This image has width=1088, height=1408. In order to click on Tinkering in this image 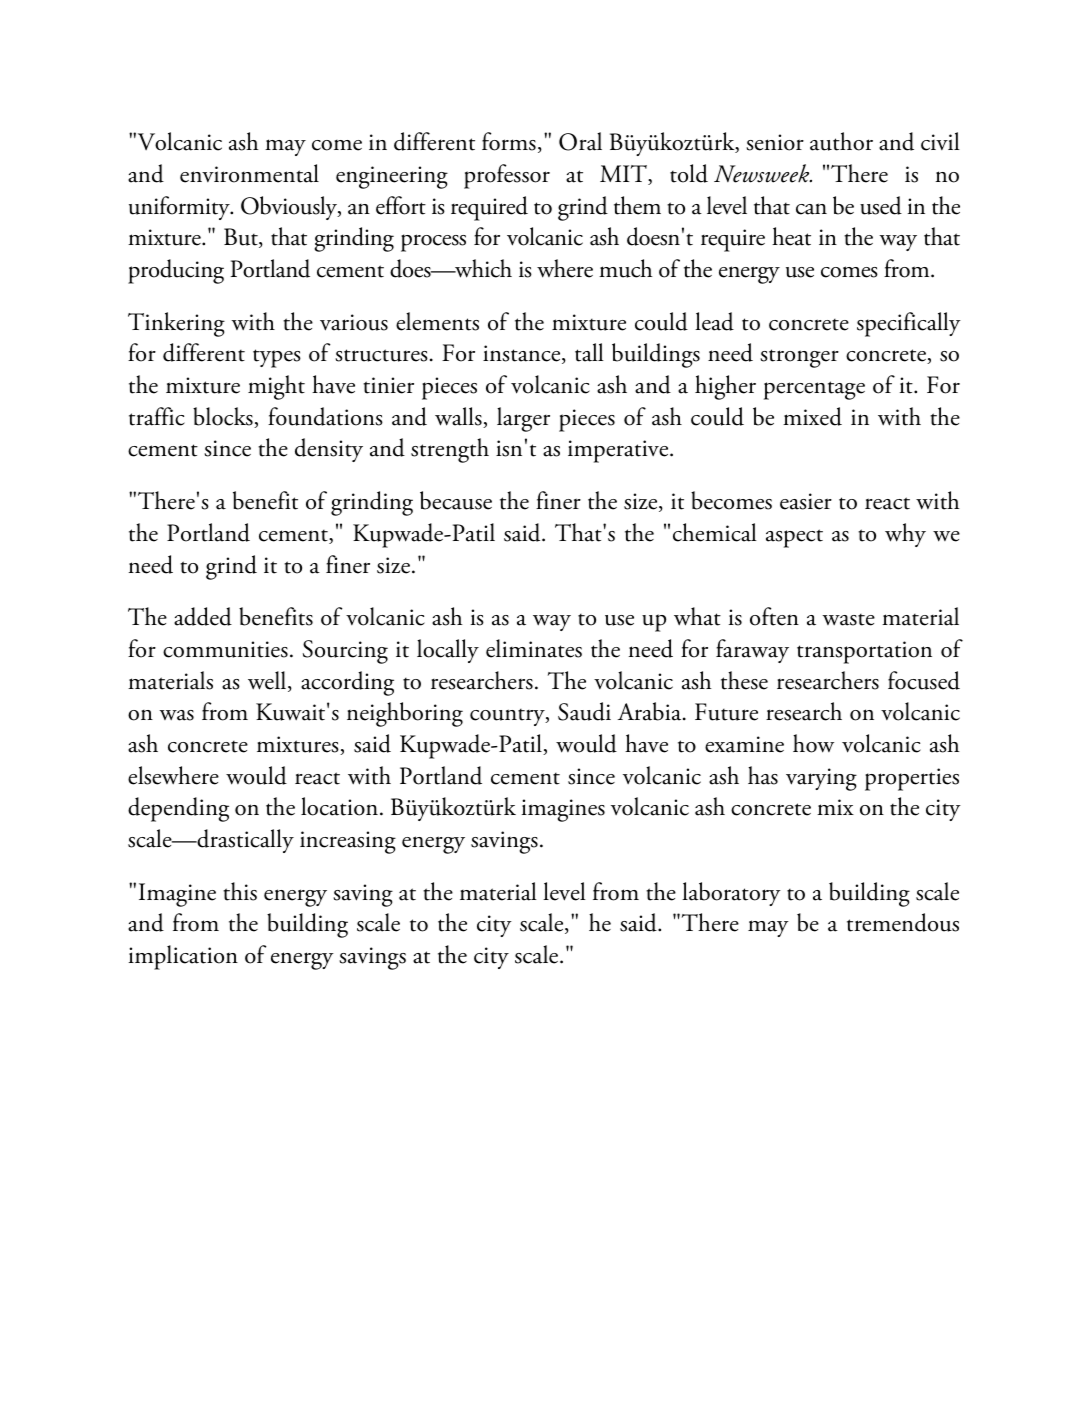, I will do `click(176, 324)`.
